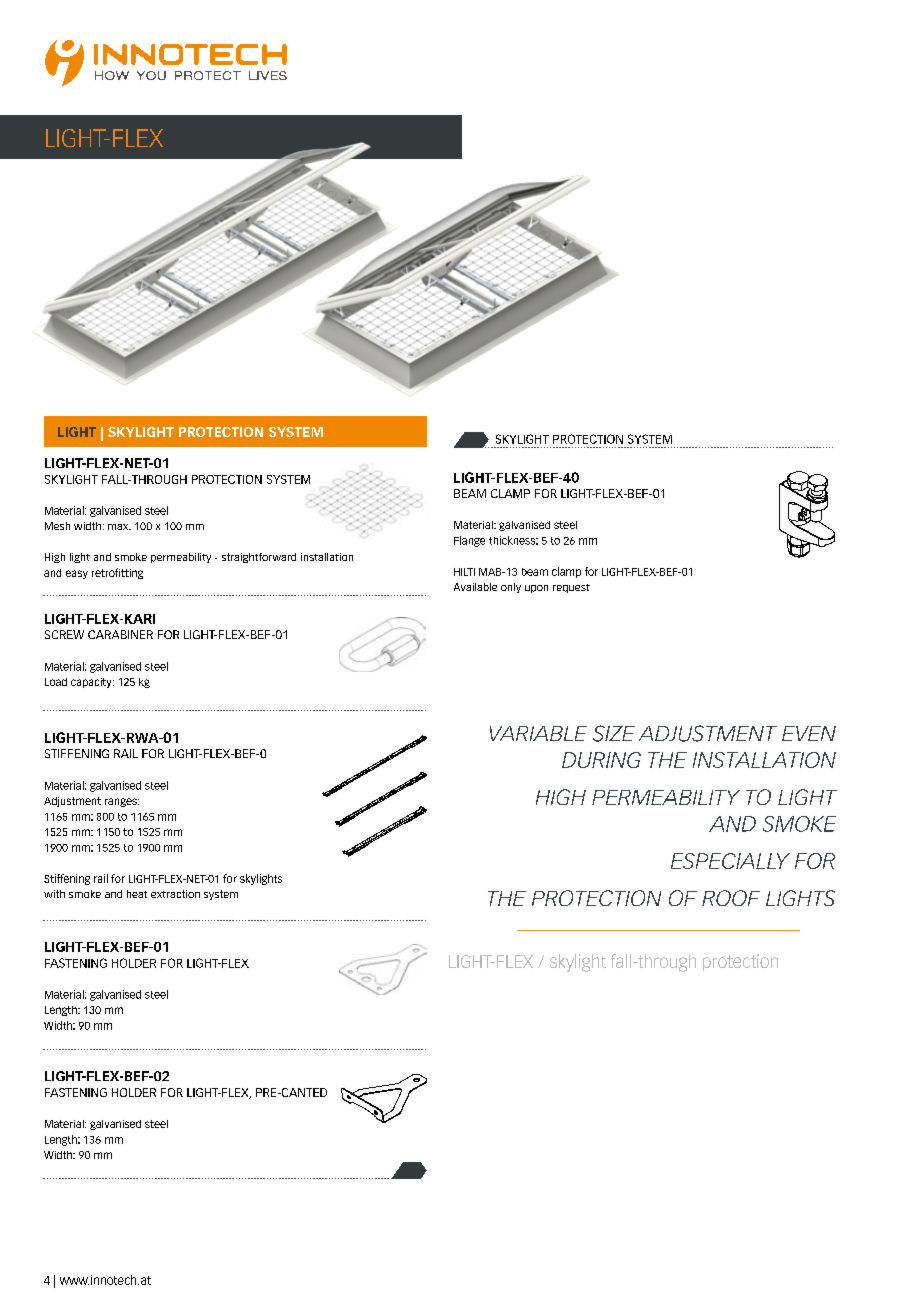 The image size is (924, 1308). I want to click on max, so click(119, 527).
